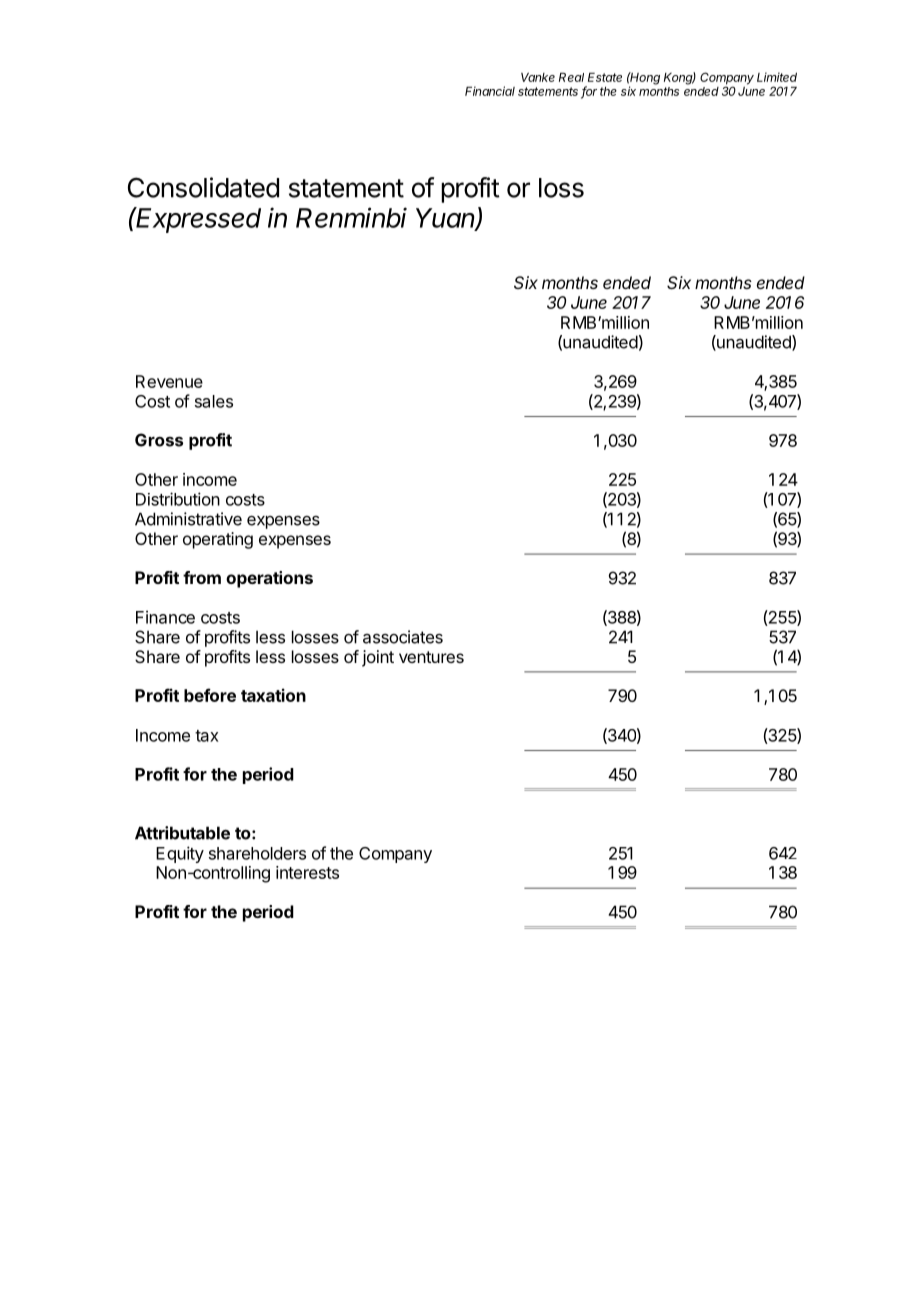 The width and height of the screenshot is (924, 1308). What do you see at coordinates (777, 77) in the screenshot?
I see `Limited` at bounding box center [777, 77].
